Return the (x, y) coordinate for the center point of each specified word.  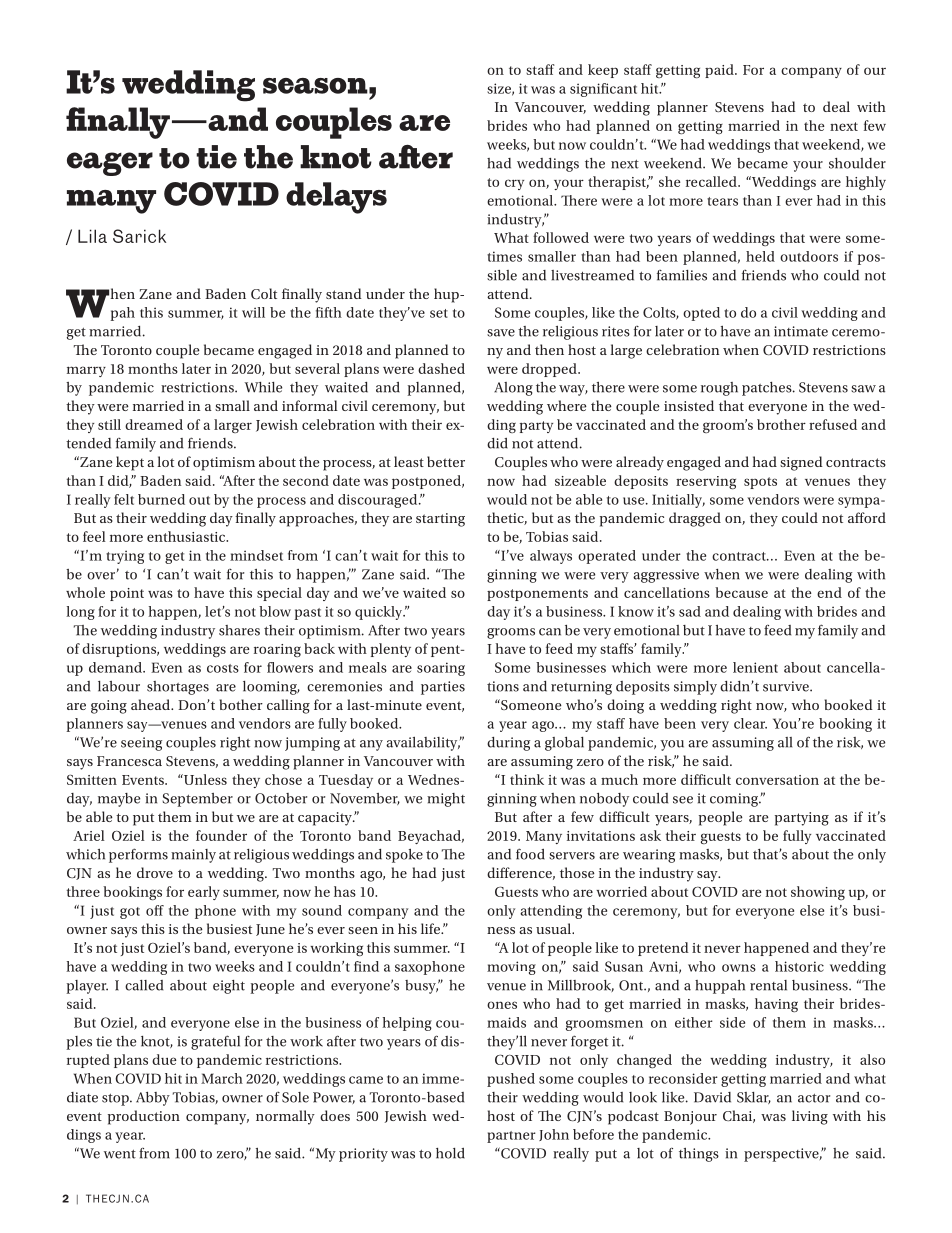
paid (720, 71)
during (508, 744)
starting (440, 520)
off (155, 910)
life (431, 928)
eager (110, 164)
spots (760, 483)
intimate (801, 331)
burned (161, 499)
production (144, 1117)
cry (514, 184)
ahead (151, 704)
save (501, 333)
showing (818, 893)
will (253, 312)
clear (750, 723)
